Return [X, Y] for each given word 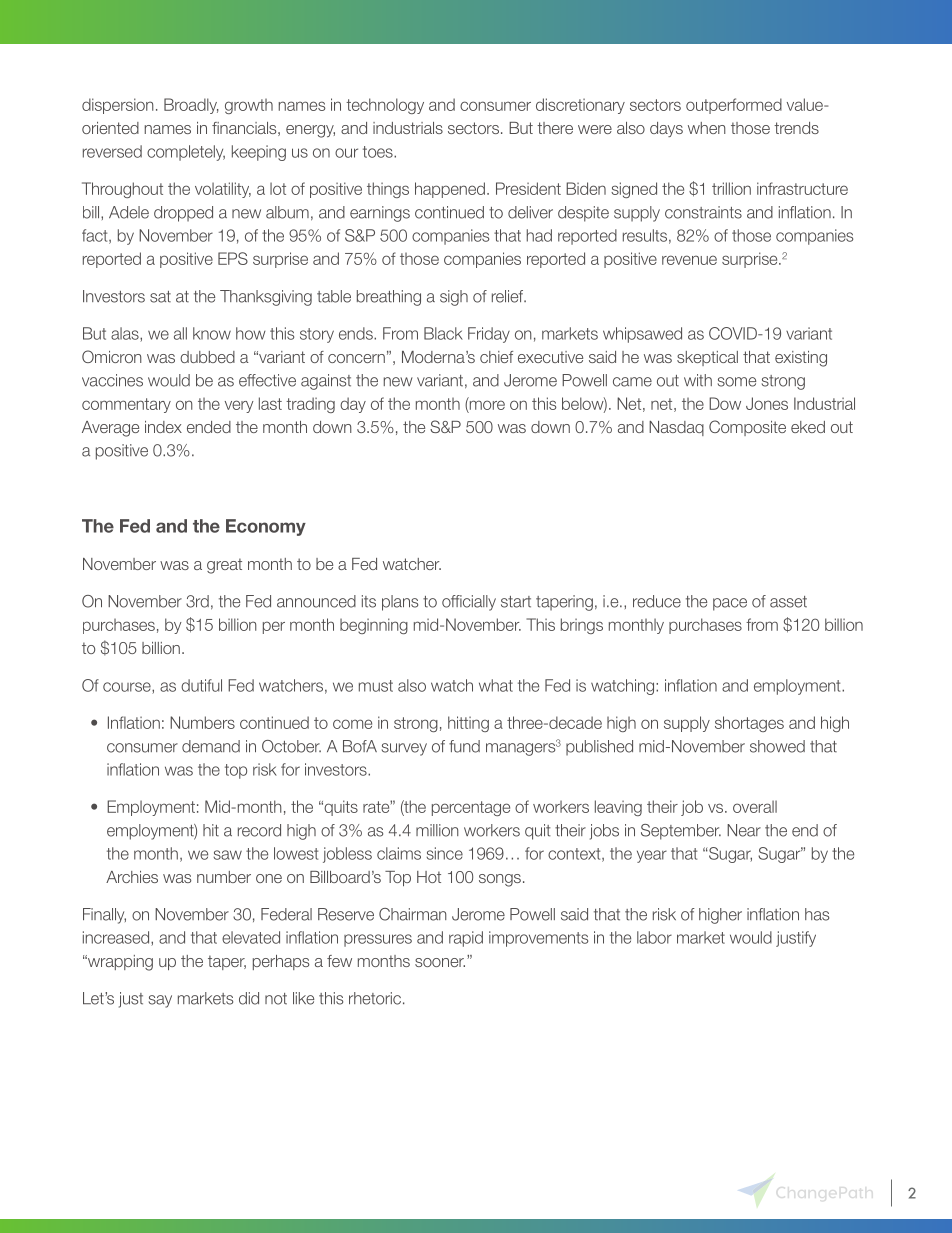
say [160, 1001]
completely [186, 153]
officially [469, 603]
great [224, 566]
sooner [440, 962]
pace [730, 604]
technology [385, 106]
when [707, 128]
